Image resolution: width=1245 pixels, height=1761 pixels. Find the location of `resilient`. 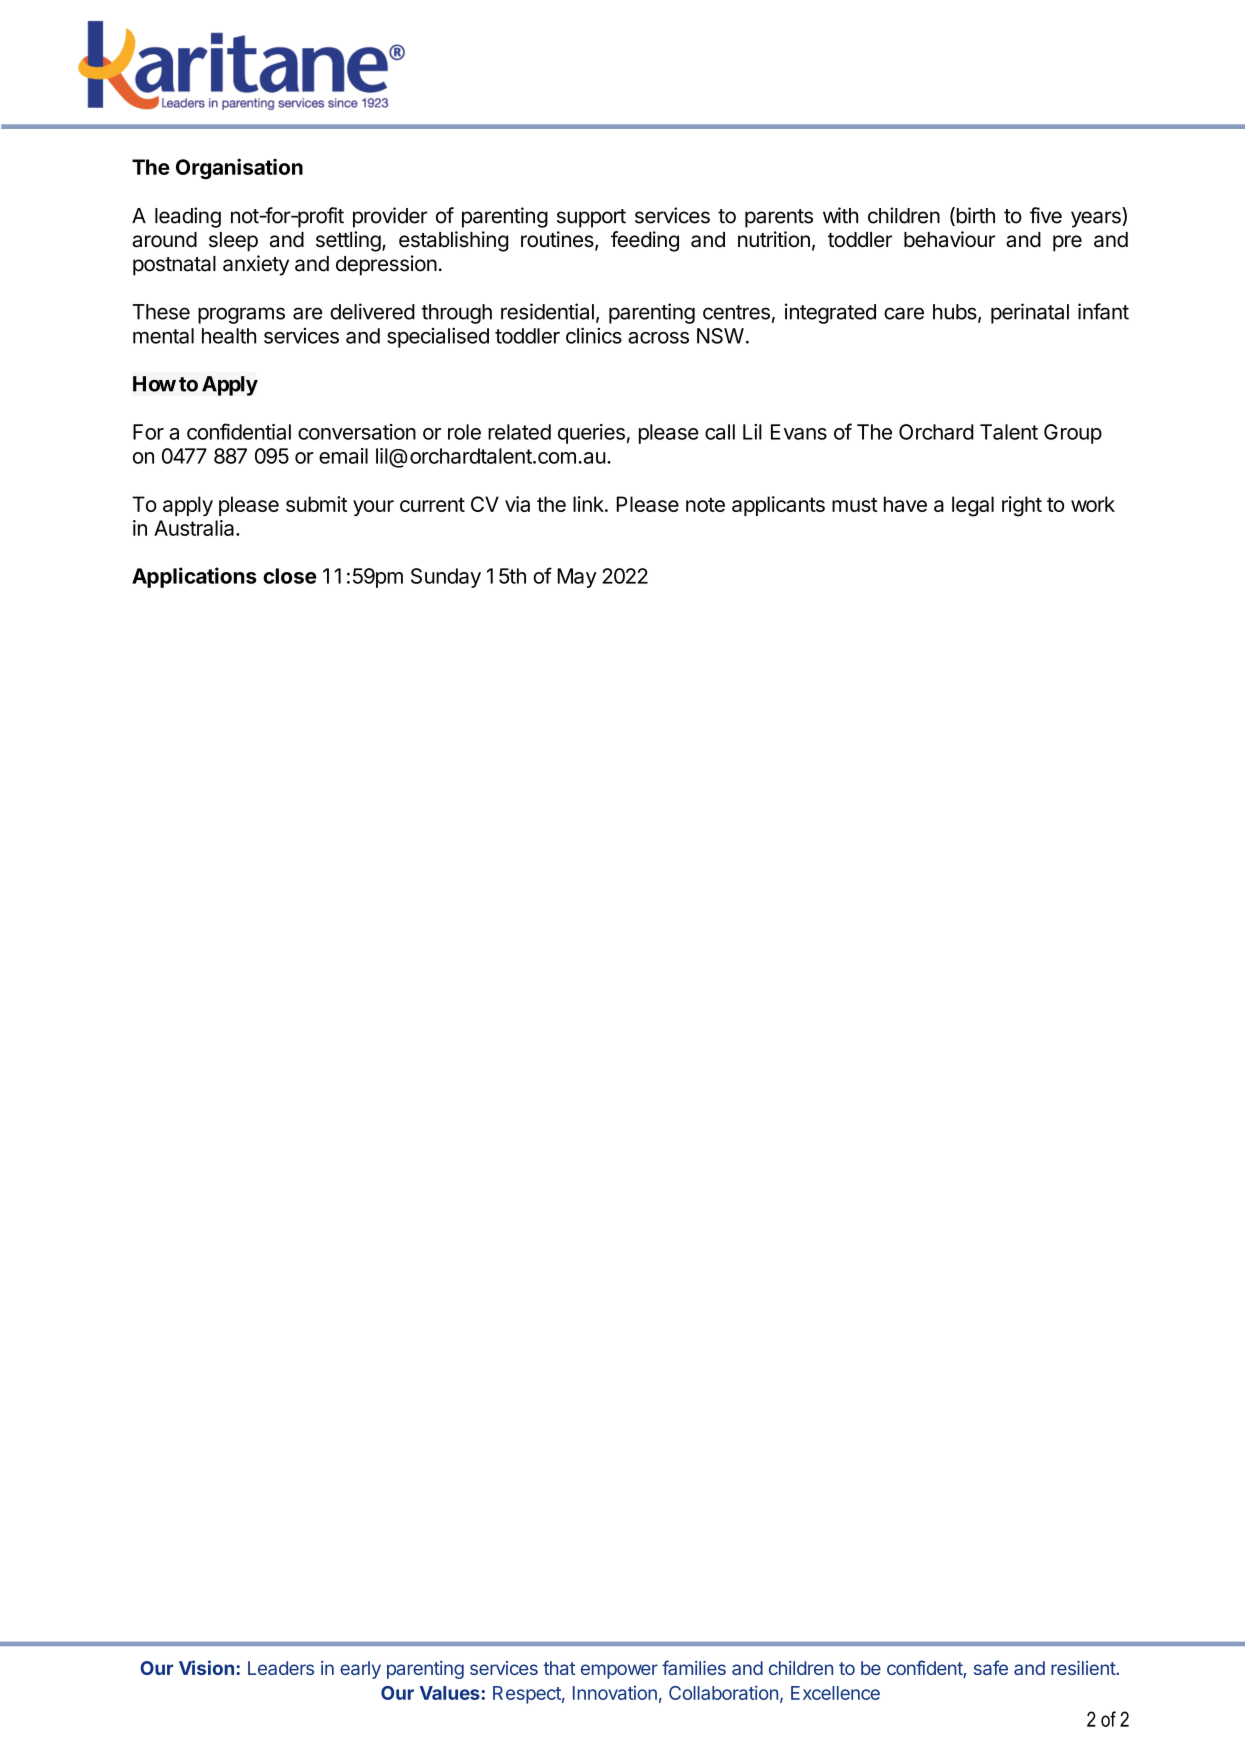

resilient is located at coordinates (1084, 1668).
